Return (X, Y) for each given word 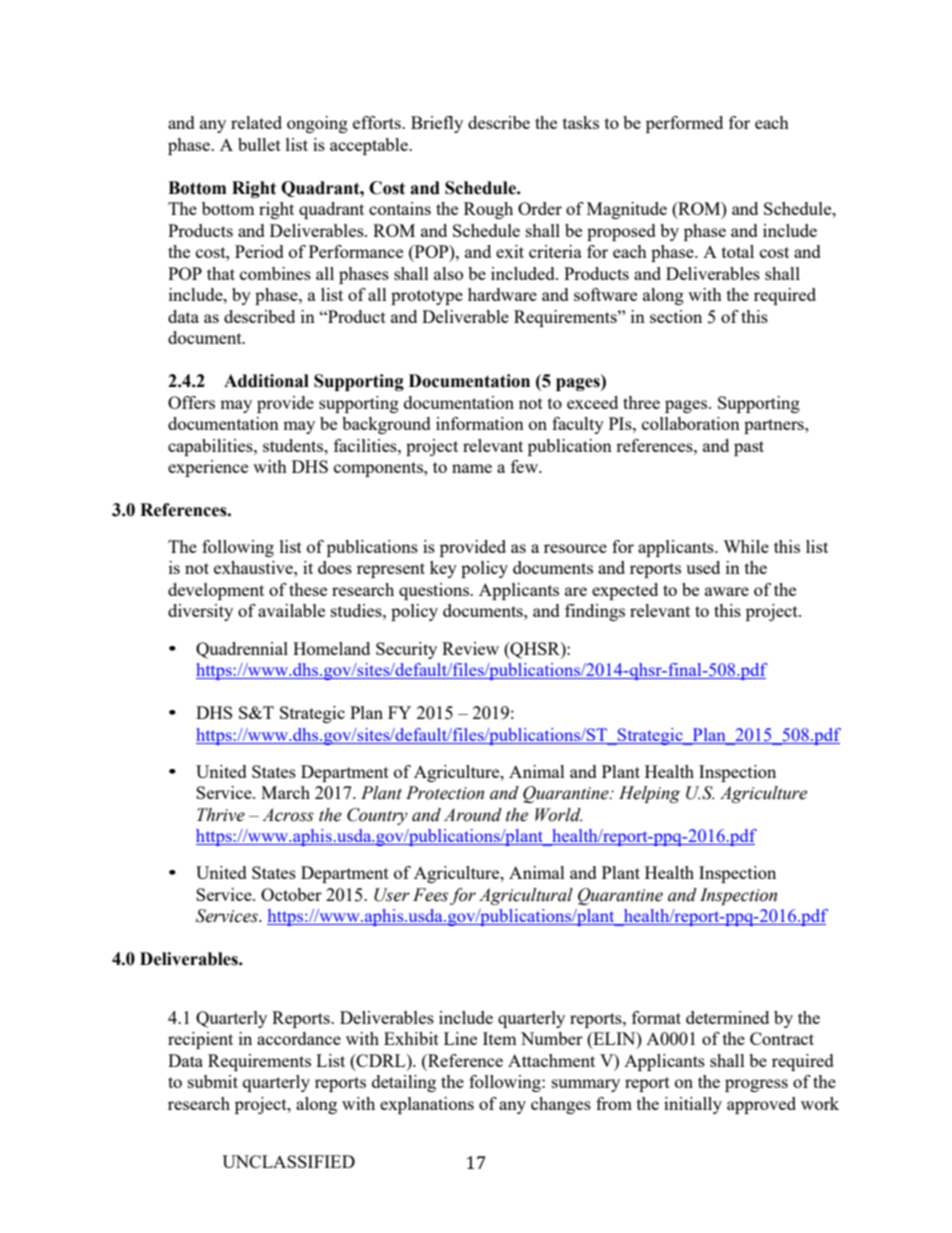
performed (684, 124)
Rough (488, 210)
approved (761, 1105)
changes (561, 1105)
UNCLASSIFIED (288, 1161)
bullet (259, 144)
